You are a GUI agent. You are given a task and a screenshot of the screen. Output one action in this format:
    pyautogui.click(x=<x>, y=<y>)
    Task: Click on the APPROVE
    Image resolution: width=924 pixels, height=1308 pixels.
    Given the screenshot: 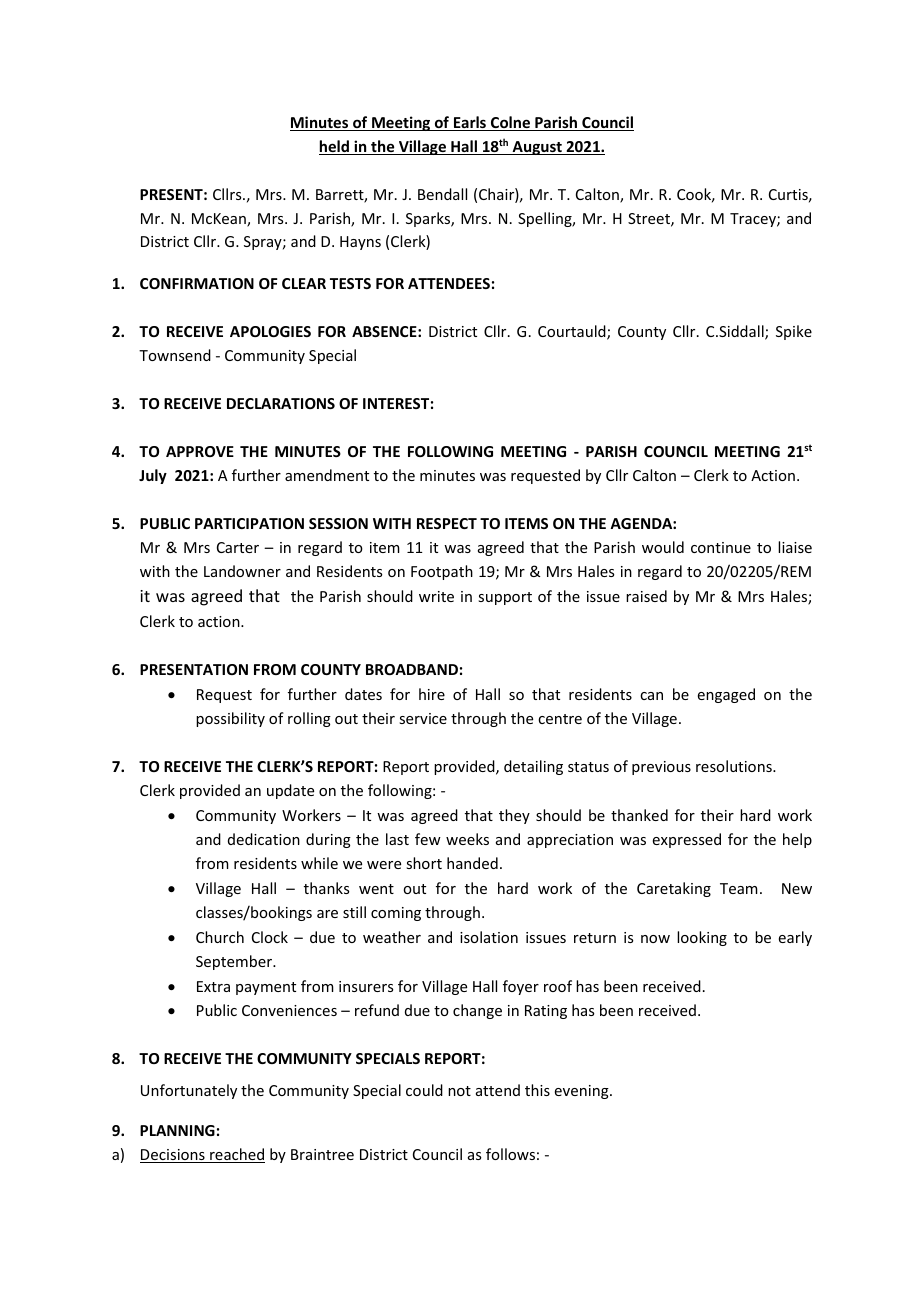 What is the action you would take?
    pyautogui.click(x=200, y=451)
